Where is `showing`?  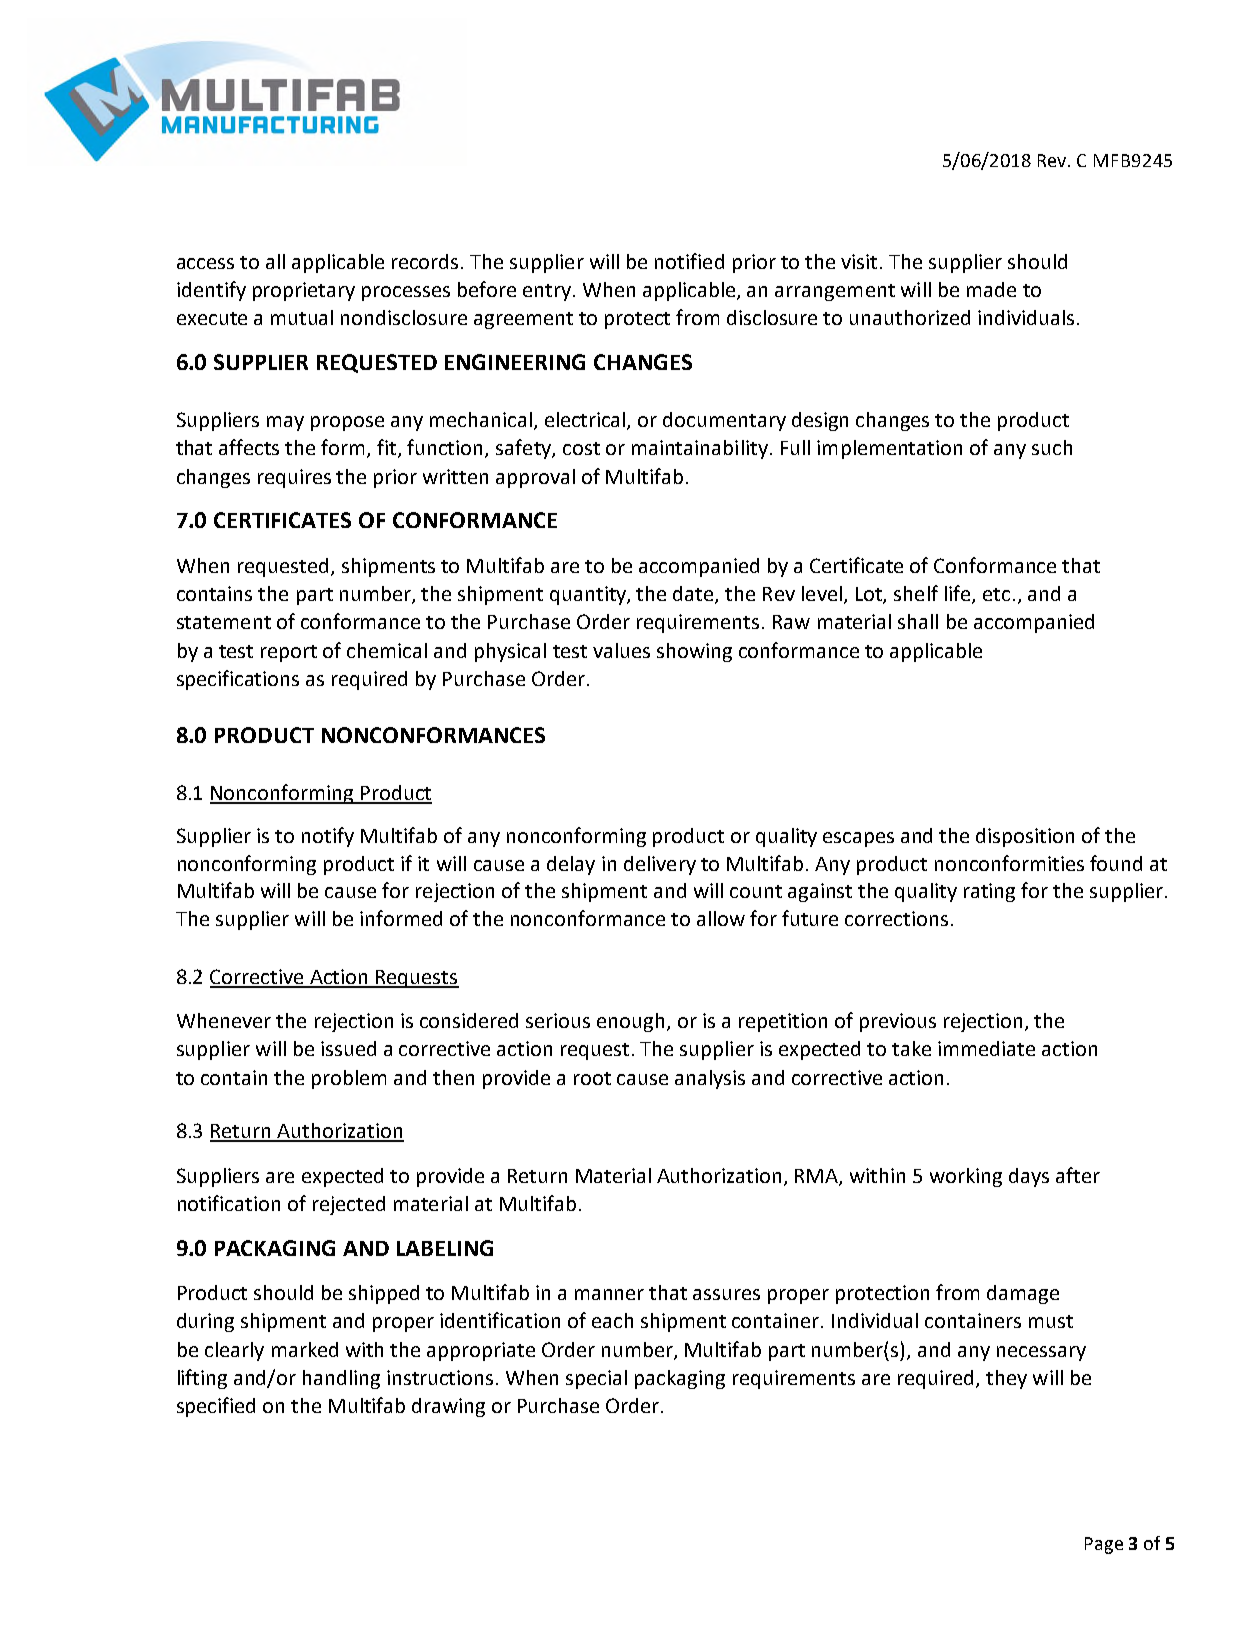 showing is located at coordinates (694, 652).
